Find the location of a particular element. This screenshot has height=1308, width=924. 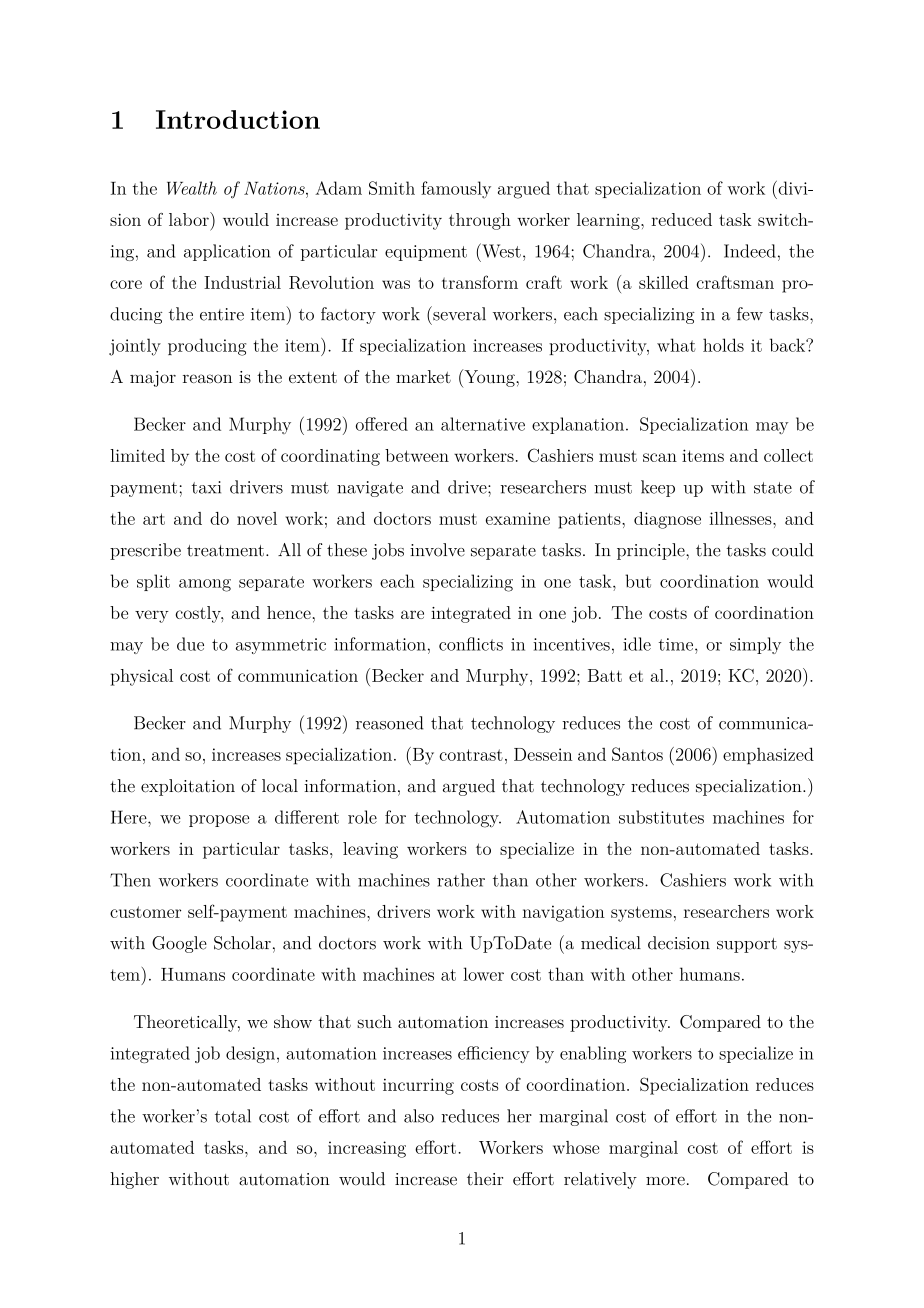

labor is located at coordinates (190, 219).
